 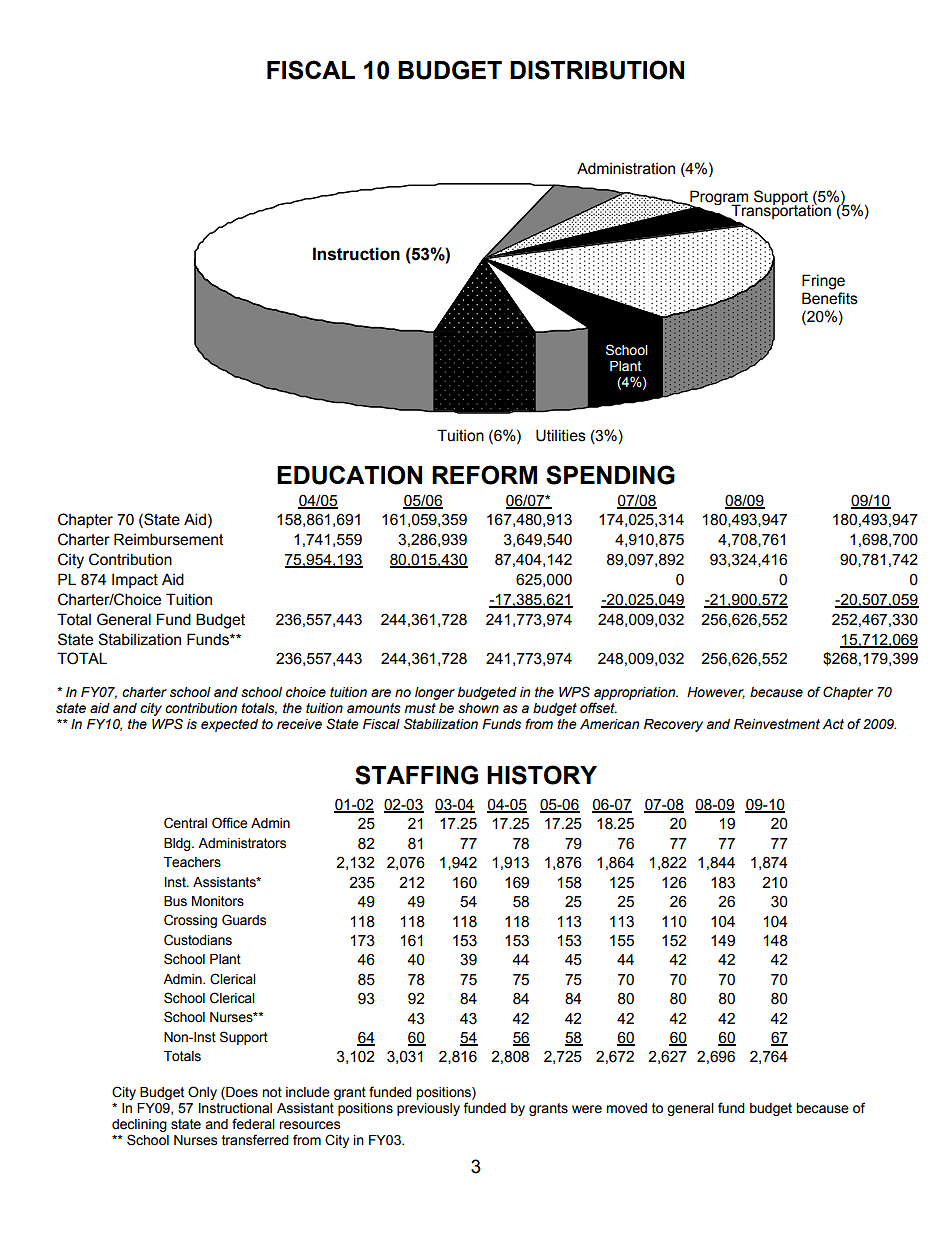 What do you see at coordinates (719, 199) in the screenshot?
I see `Program` at bounding box center [719, 199].
